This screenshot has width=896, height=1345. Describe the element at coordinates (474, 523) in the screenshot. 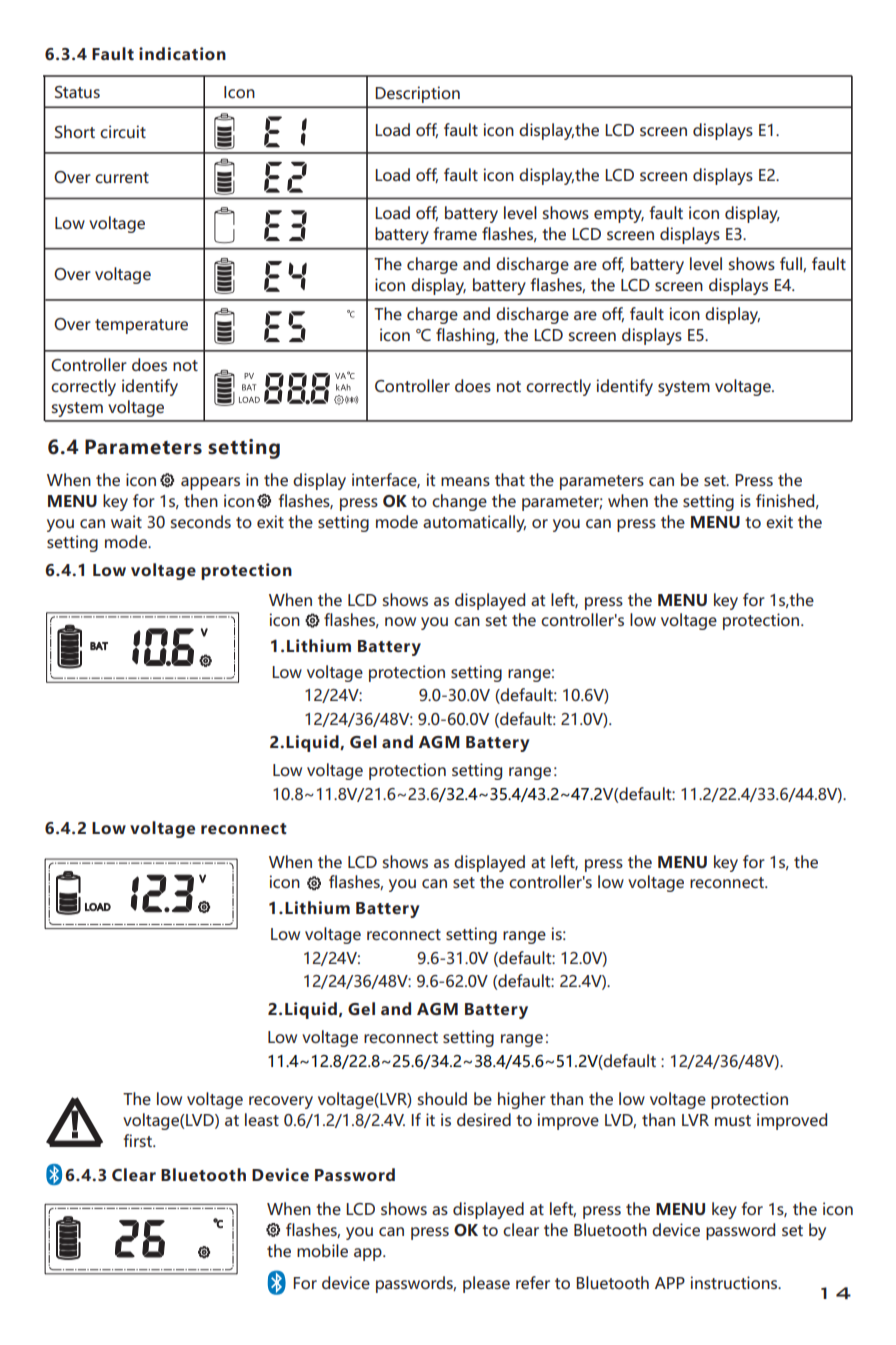

I see `automatically` at that location.
